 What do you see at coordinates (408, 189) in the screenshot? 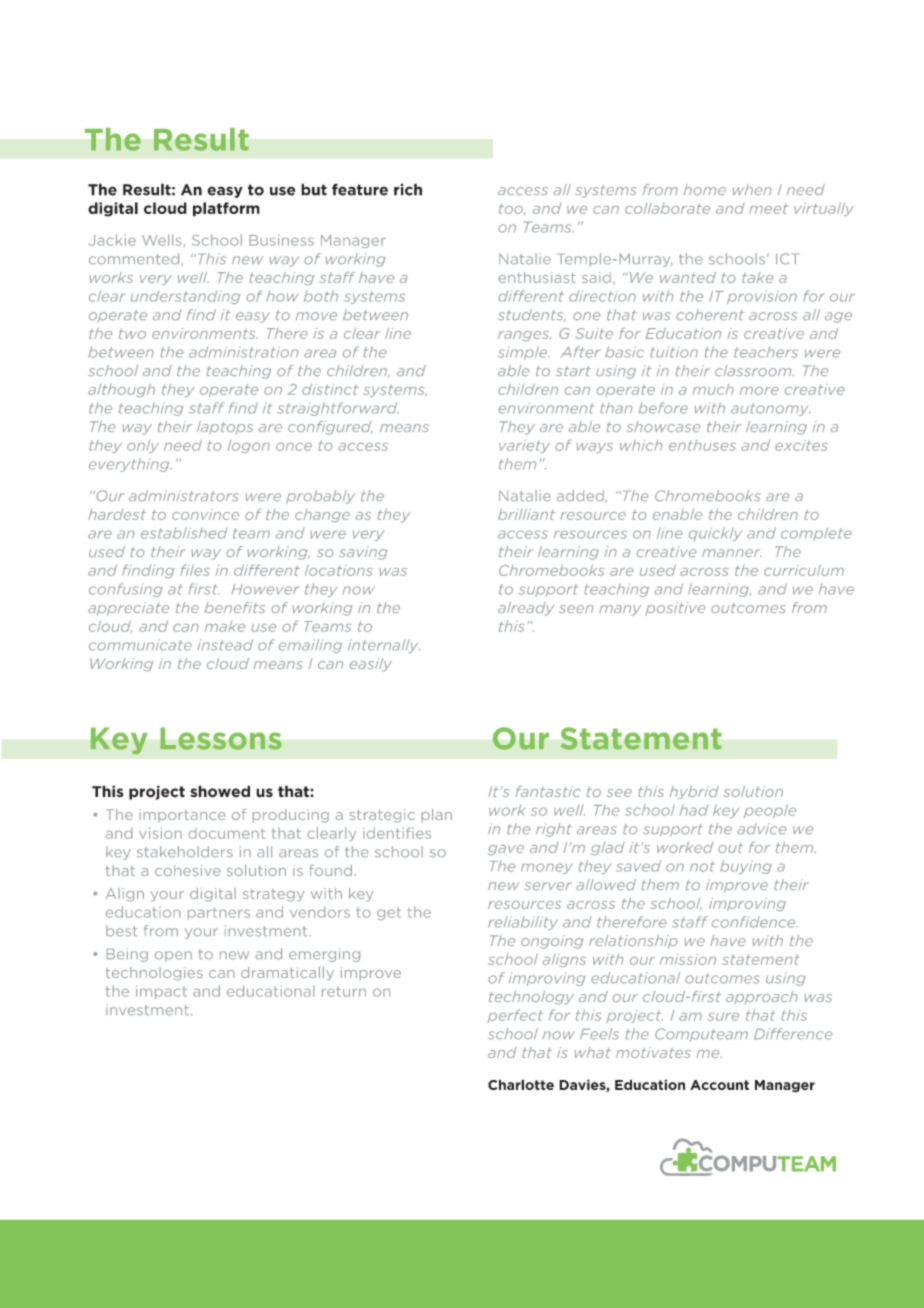
I see `rich` at bounding box center [408, 189].
